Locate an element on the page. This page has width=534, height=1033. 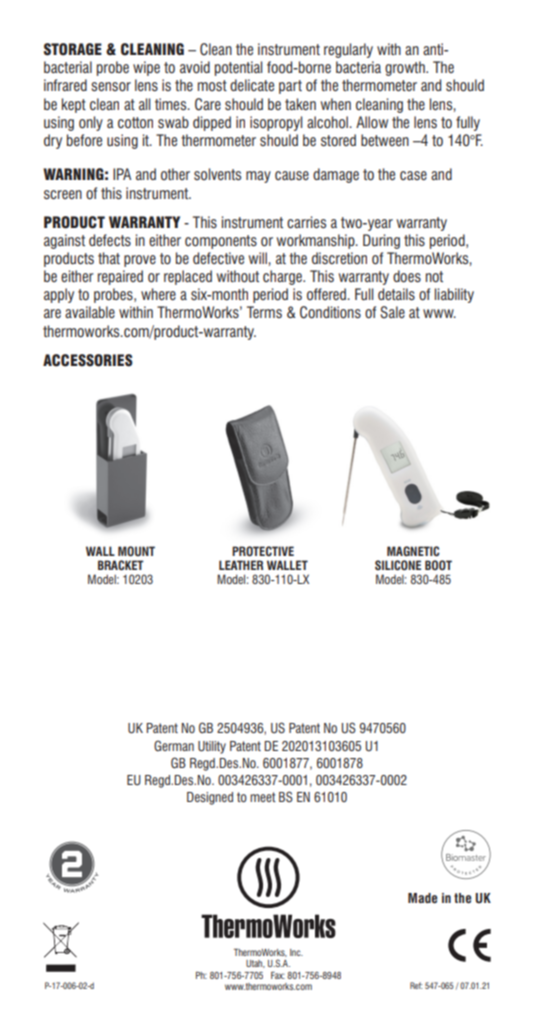
Inc is located at coordinates (296, 952).
